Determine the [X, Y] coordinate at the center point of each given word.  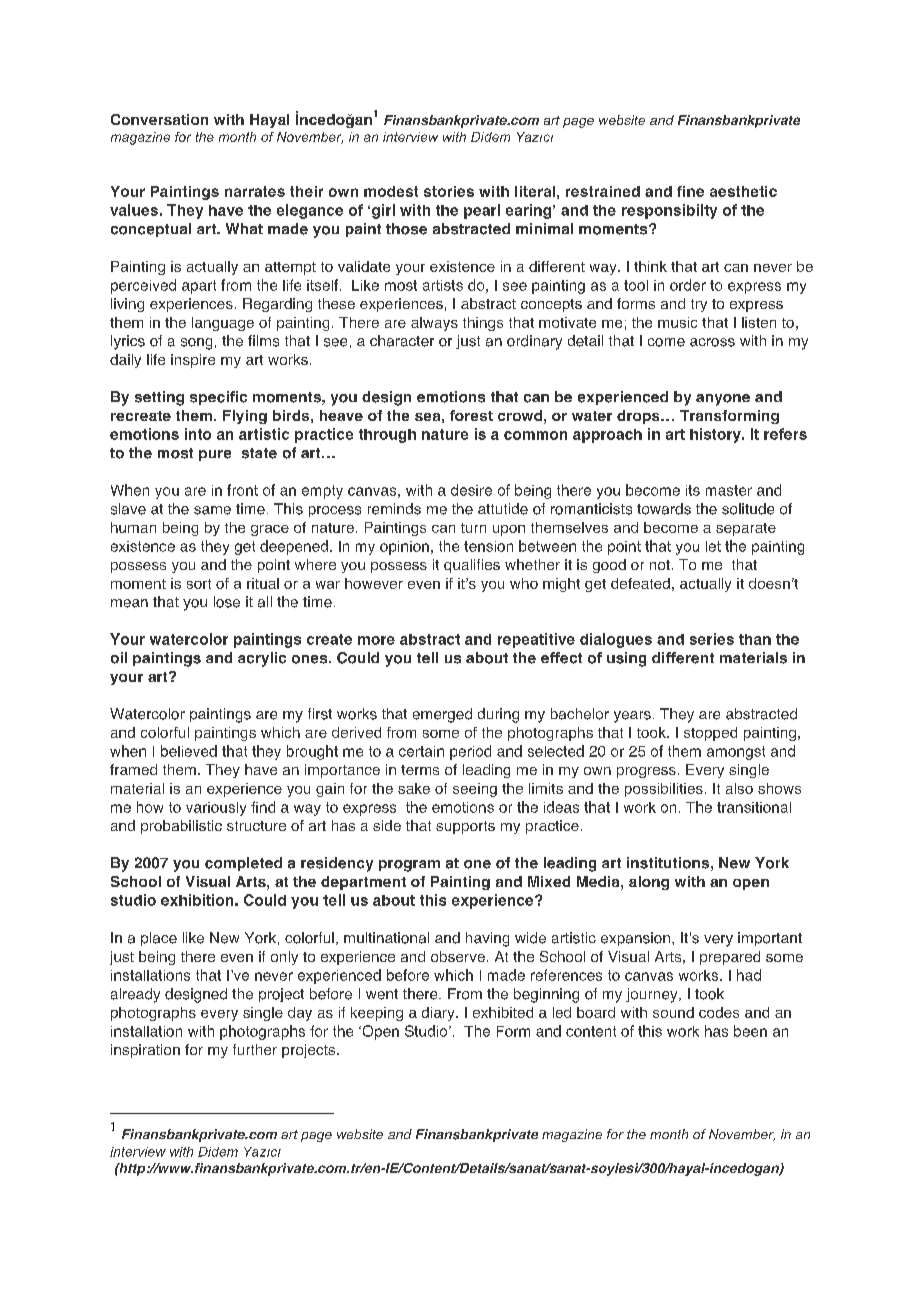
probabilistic [181, 827]
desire [471, 490]
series [712, 639]
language [223, 324]
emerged [442, 715]
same [212, 510]
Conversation [159, 119]
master [729, 490]
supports [465, 827]
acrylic [262, 659]
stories [449, 191]
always [434, 324]
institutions [668, 863]
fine [690, 191]
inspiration [145, 1051]
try [699, 305]
